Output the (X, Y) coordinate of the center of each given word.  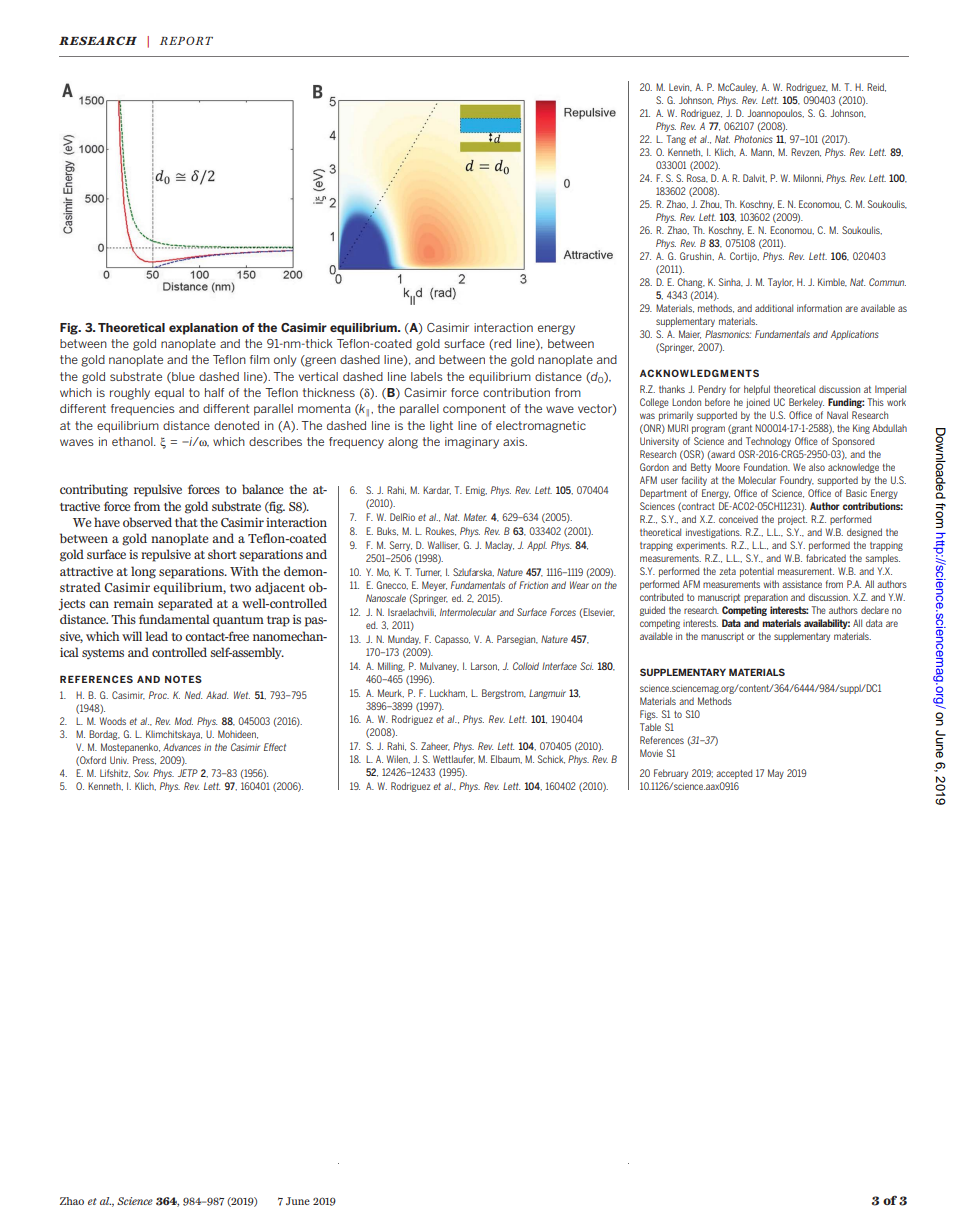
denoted (236, 425)
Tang (676, 140)
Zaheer (435, 746)
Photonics (753, 139)
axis (515, 441)
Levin (680, 87)
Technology (768, 442)
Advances (182, 747)
